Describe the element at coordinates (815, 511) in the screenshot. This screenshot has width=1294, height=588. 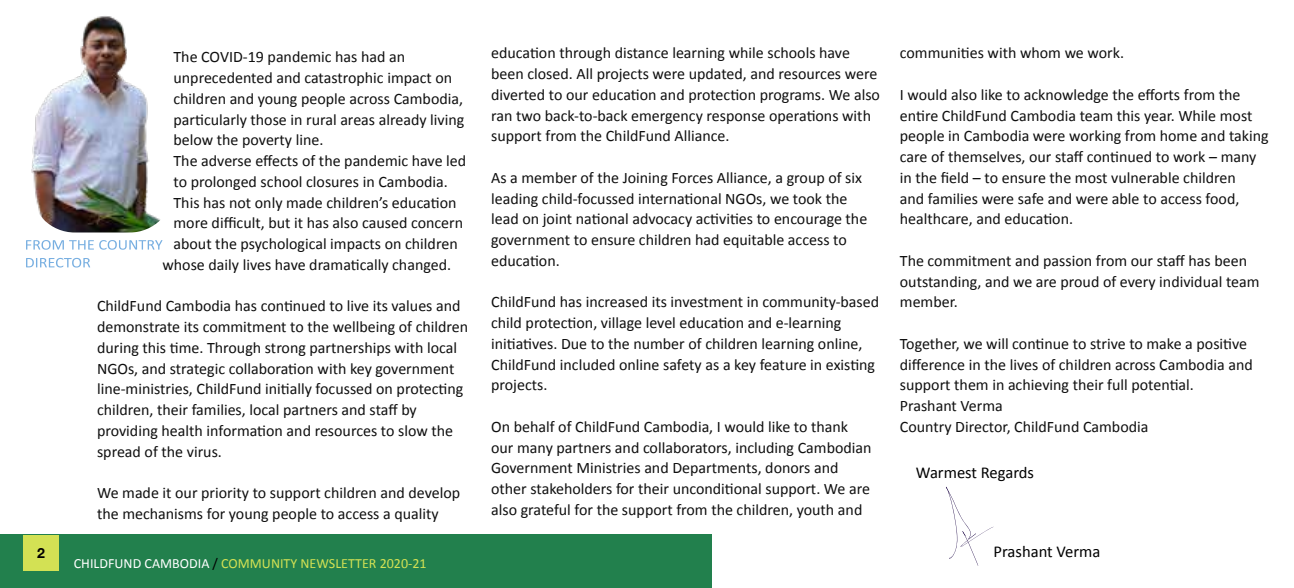
I see `youth` at that location.
